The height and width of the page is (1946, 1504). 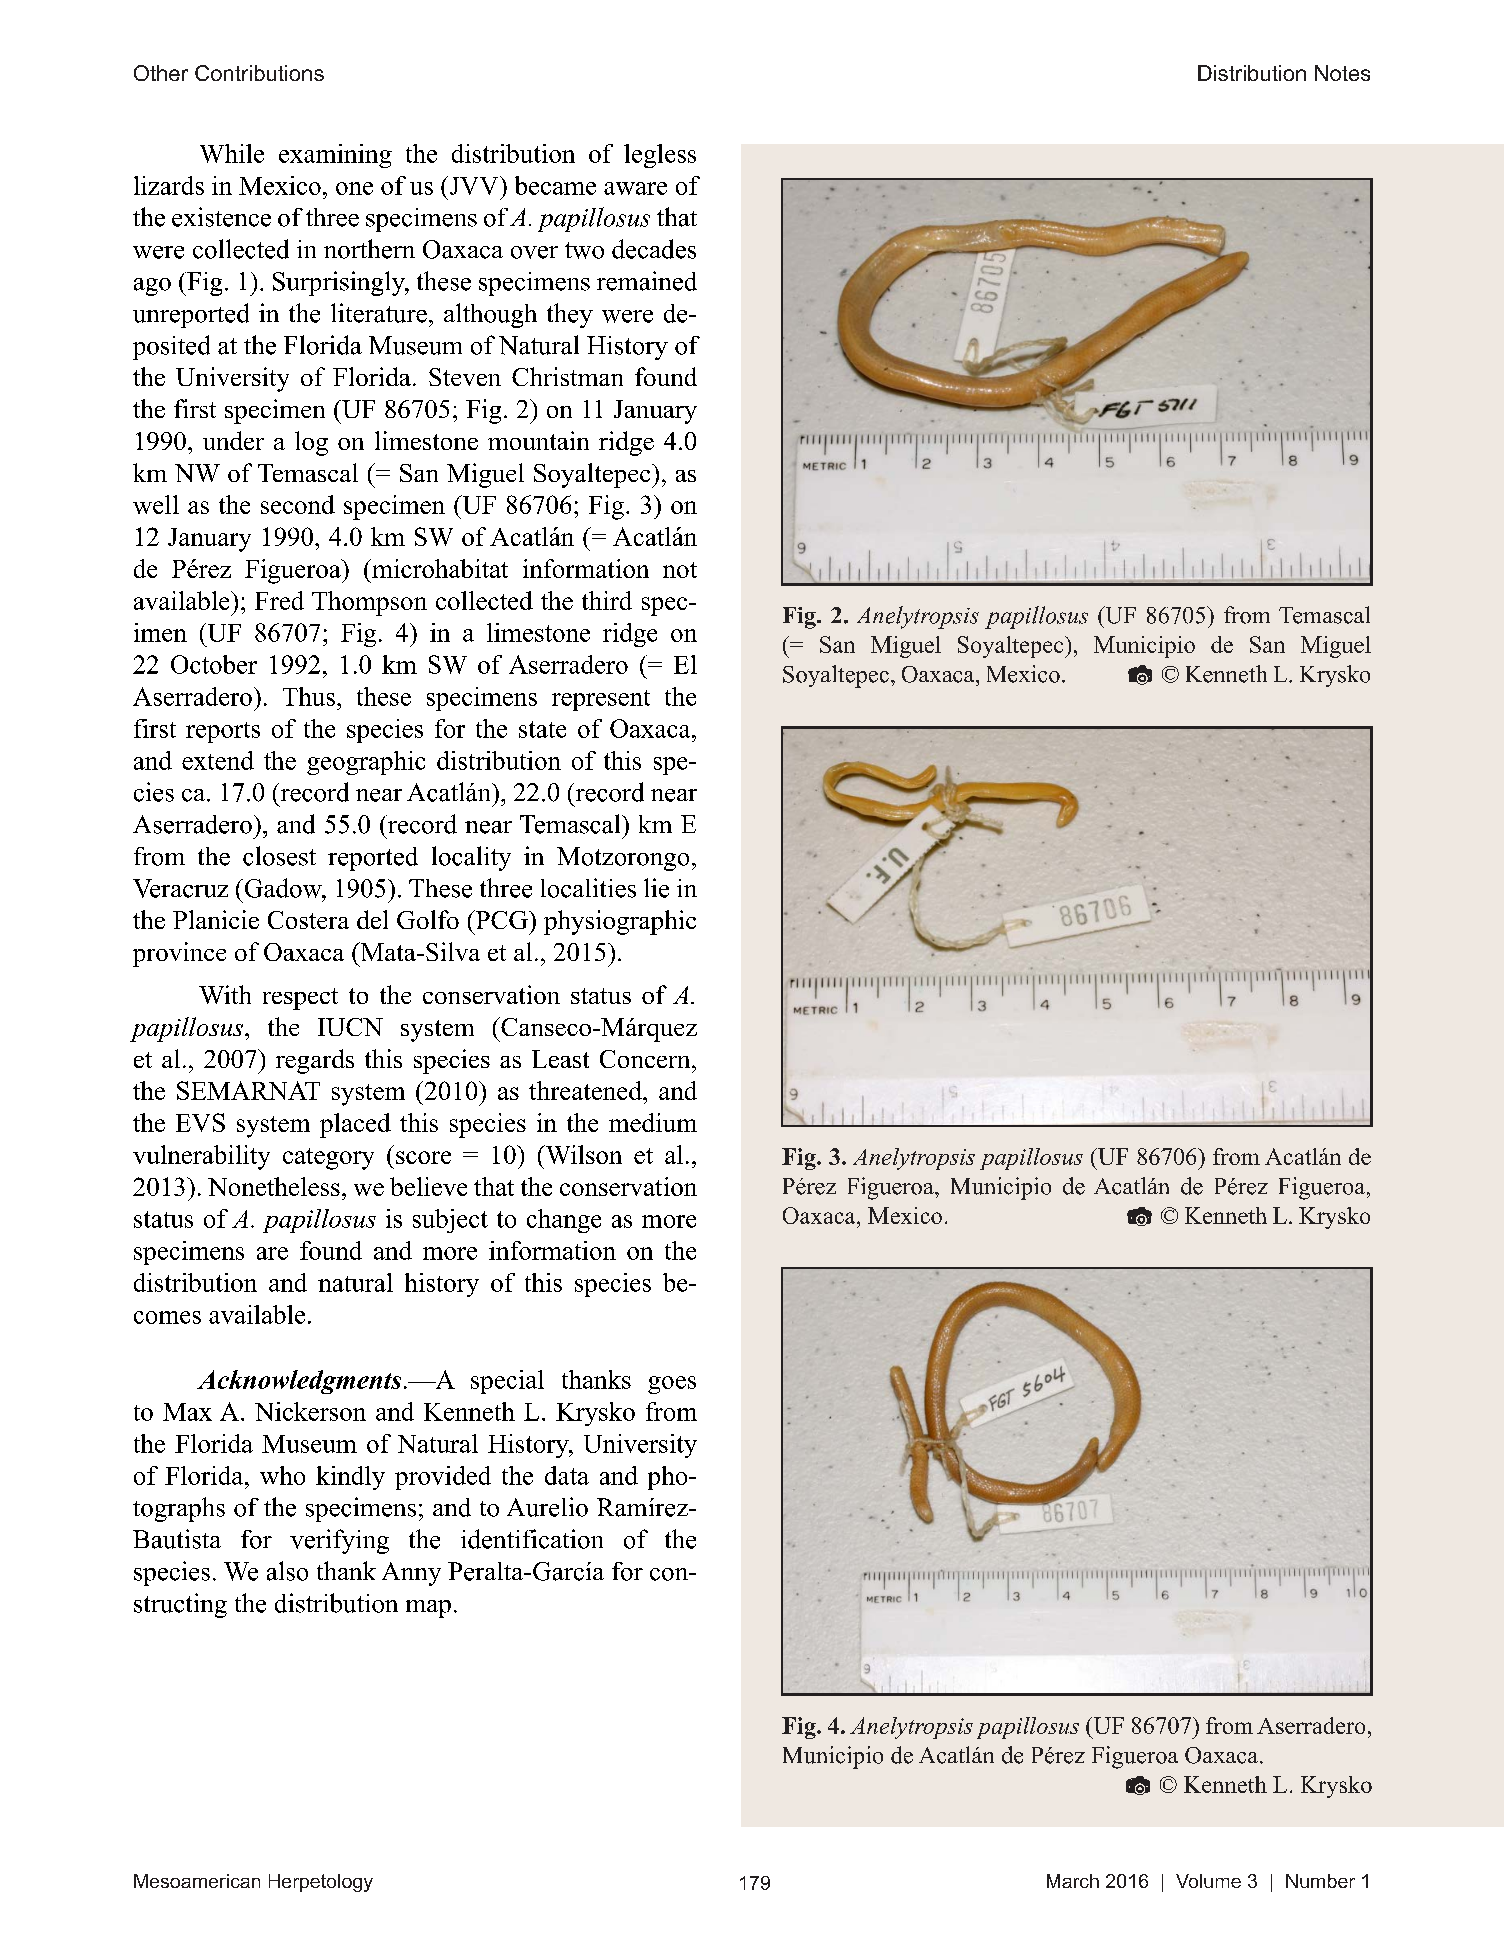 I want to click on legless, so click(x=660, y=156).
